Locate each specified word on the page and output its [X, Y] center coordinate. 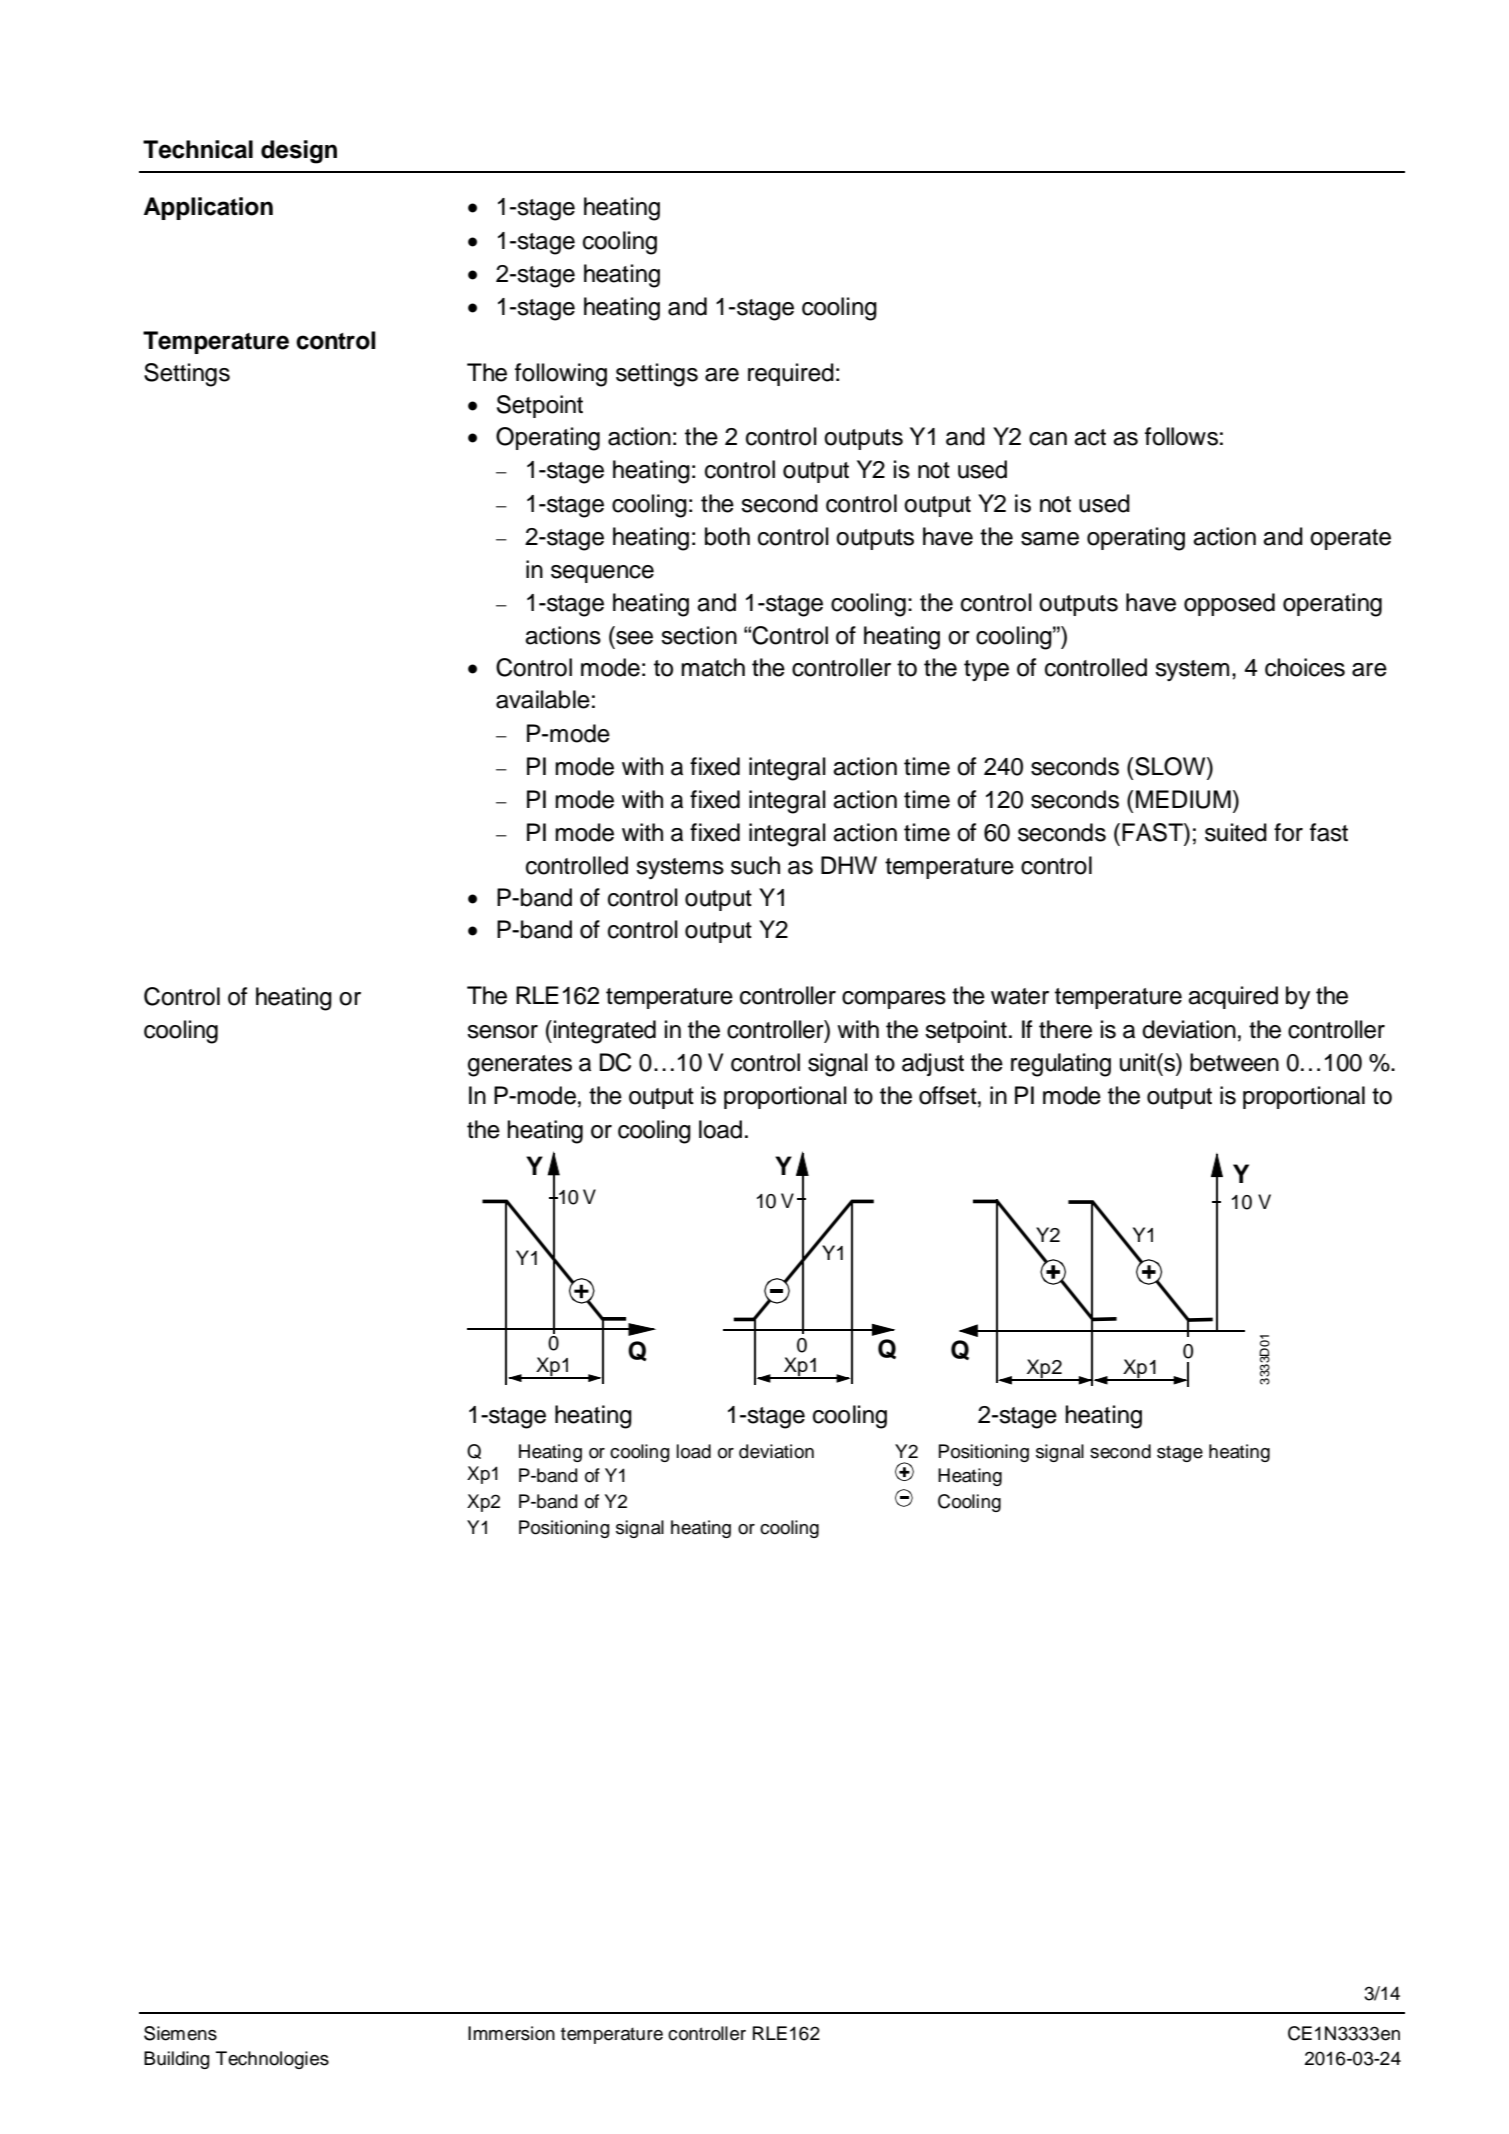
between [1234, 1062]
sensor [502, 1032]
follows [1181, 436]
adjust [933, 1064]
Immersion [511, 2033]
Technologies [272, 2060]
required [791, 374]
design [299, 152]
